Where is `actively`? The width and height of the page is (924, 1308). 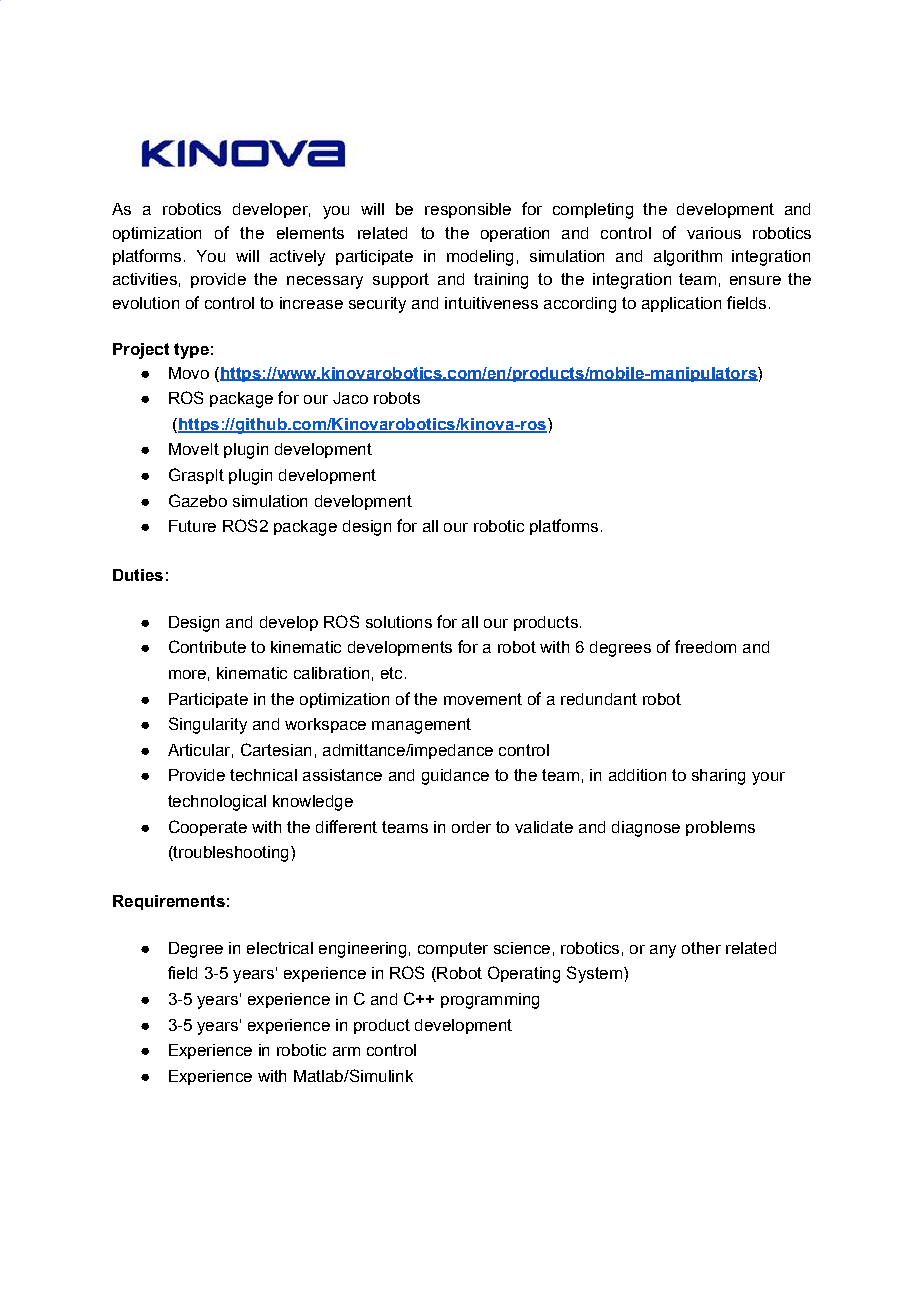 actively is located at coordinates (297, 258).
